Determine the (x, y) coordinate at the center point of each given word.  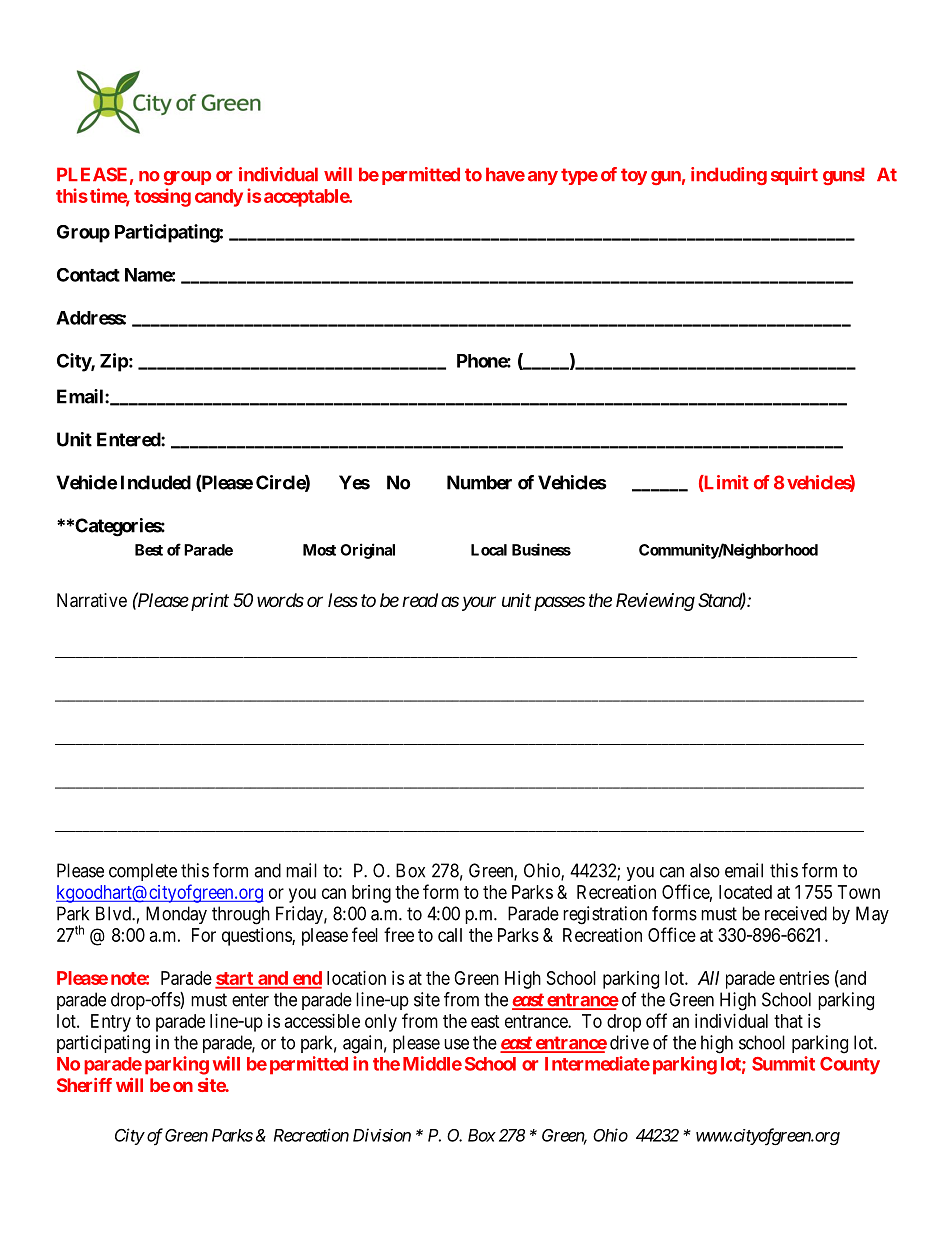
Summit (783, 1063)
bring (371, 894)
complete (143, 872)
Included (156, 482)
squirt (794, 176)
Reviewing (655, 602)
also (705, 870)
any (543, 178)
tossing (162, 197)
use (456, 1044)
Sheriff (84, 1085)
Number (479, 482)
